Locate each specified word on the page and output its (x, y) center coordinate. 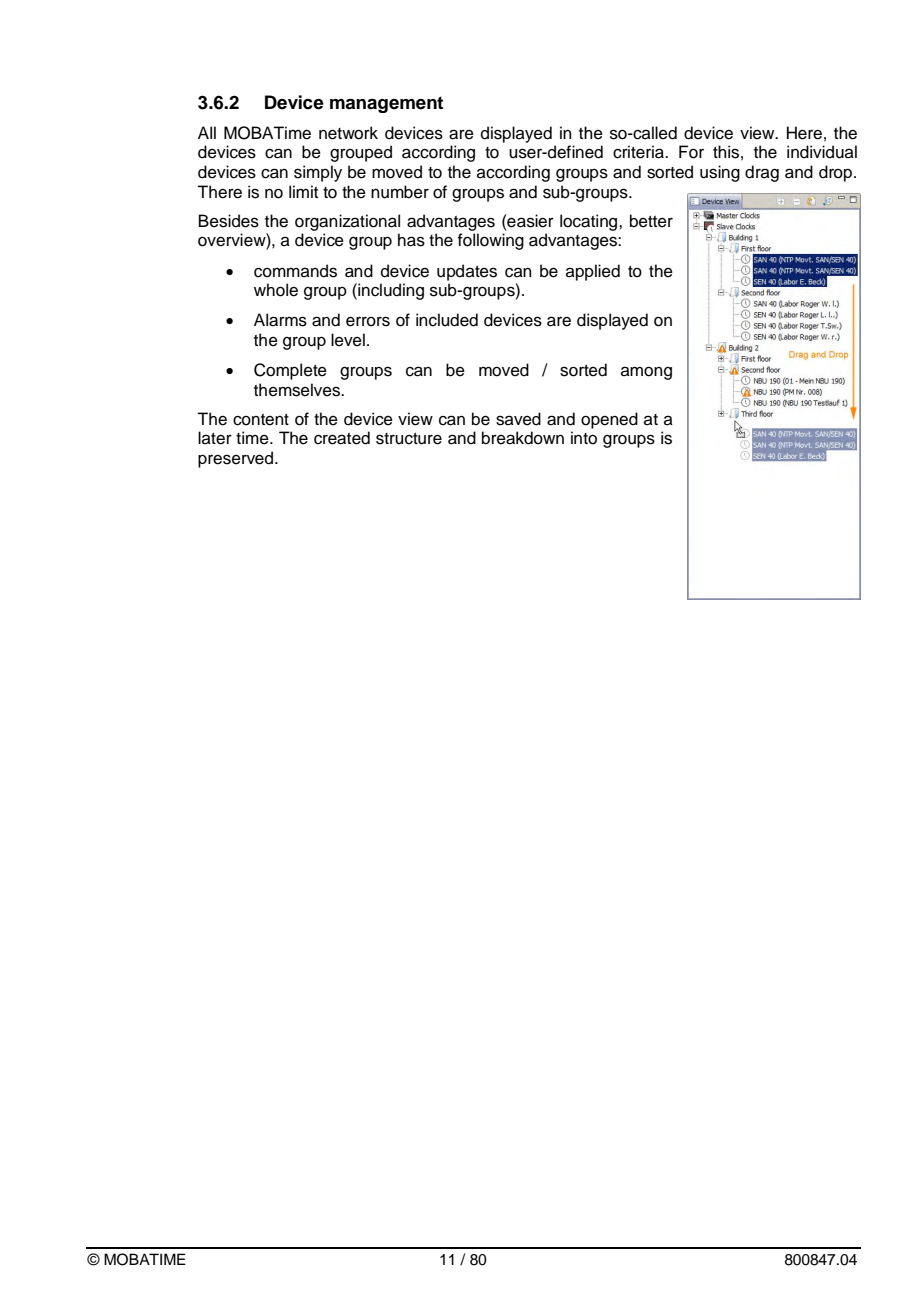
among (646, 373)
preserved (237, 459)
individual (822, 152)
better (651, 221)
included (447, 320)
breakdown (523, 438)
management (386, 104)
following (491, 241)
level (348, 340)
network (348, 133)
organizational (347, 222)
